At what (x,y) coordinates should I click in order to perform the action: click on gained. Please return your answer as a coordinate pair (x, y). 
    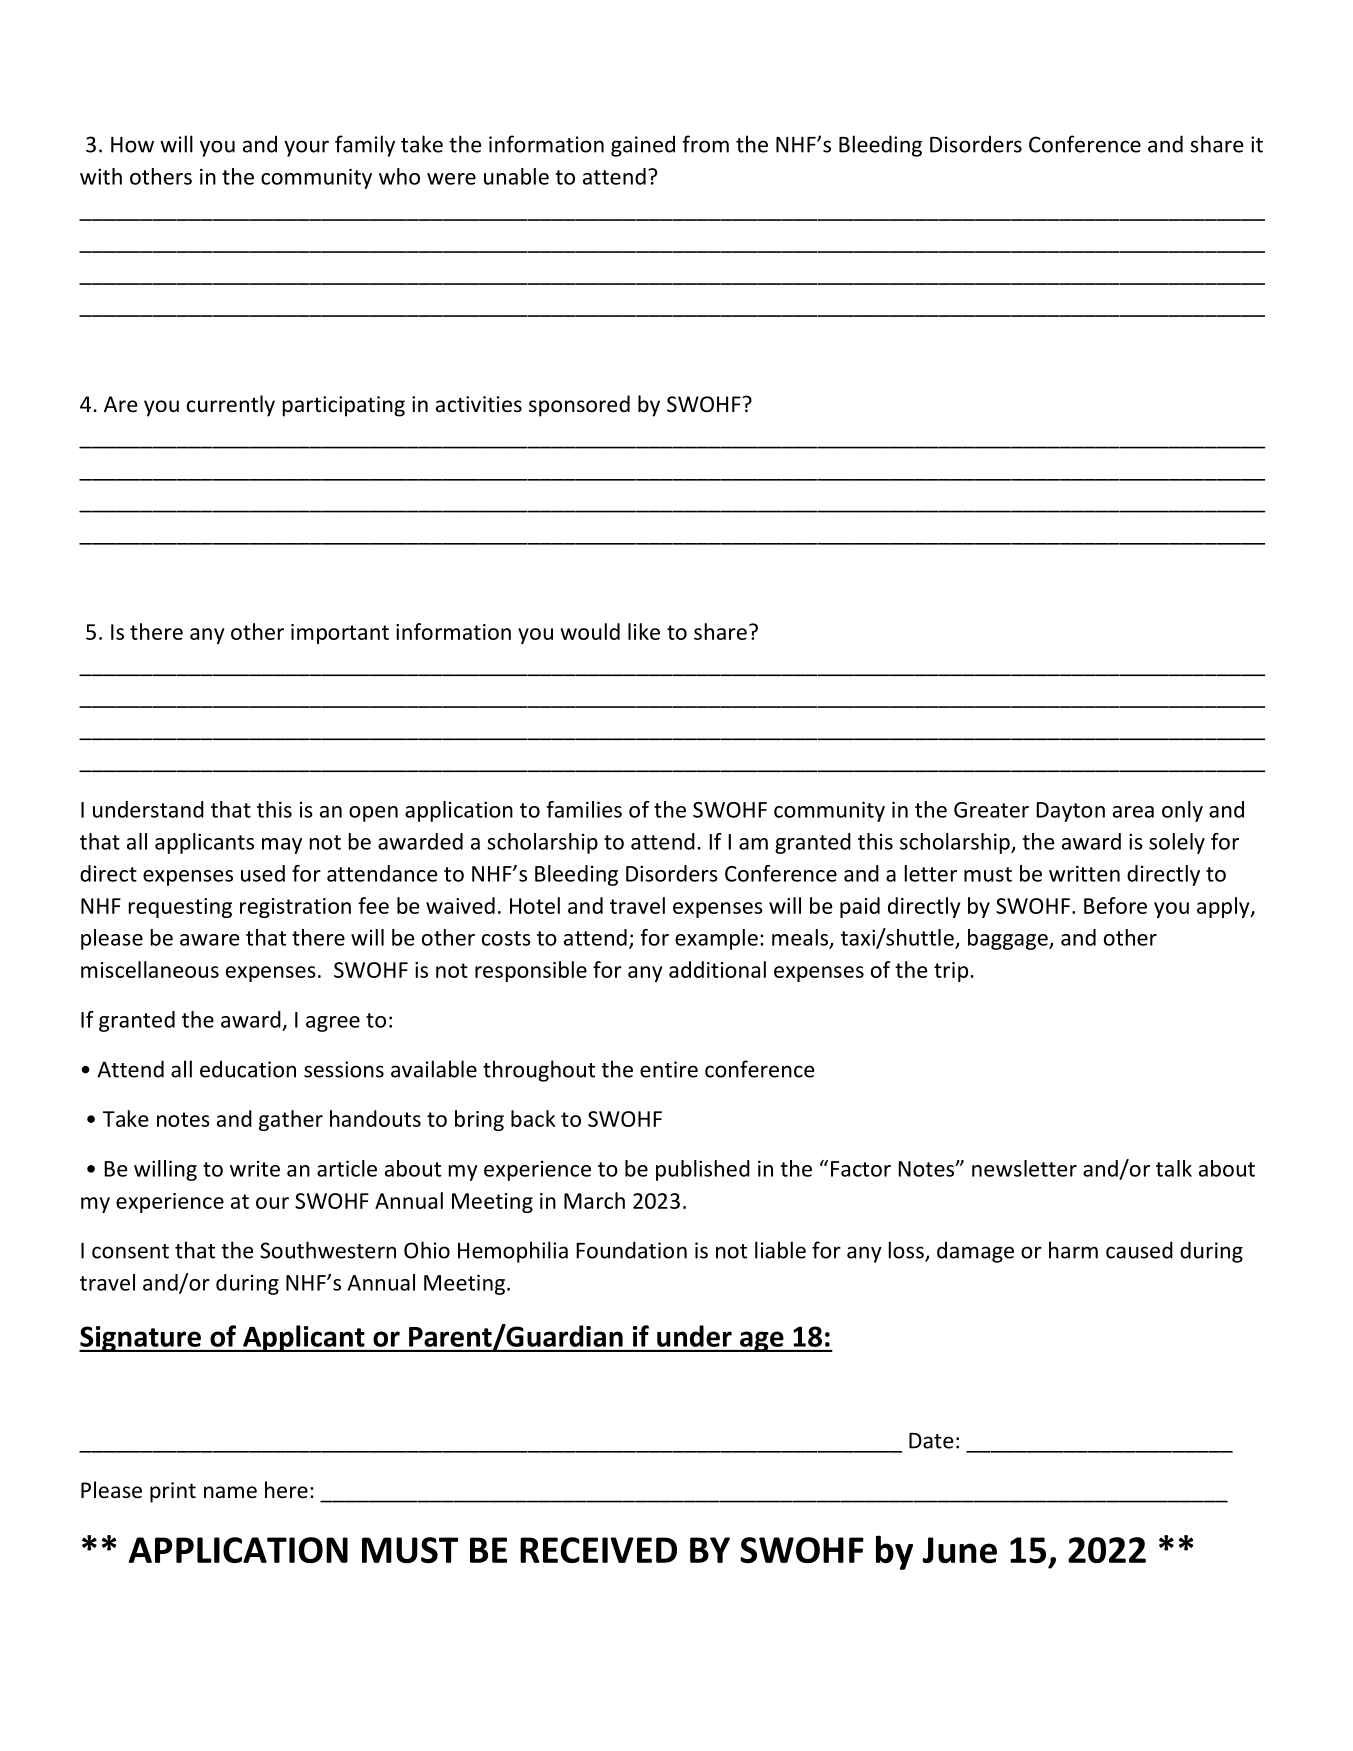
    Looking at the image, I should click on (643, 146).
